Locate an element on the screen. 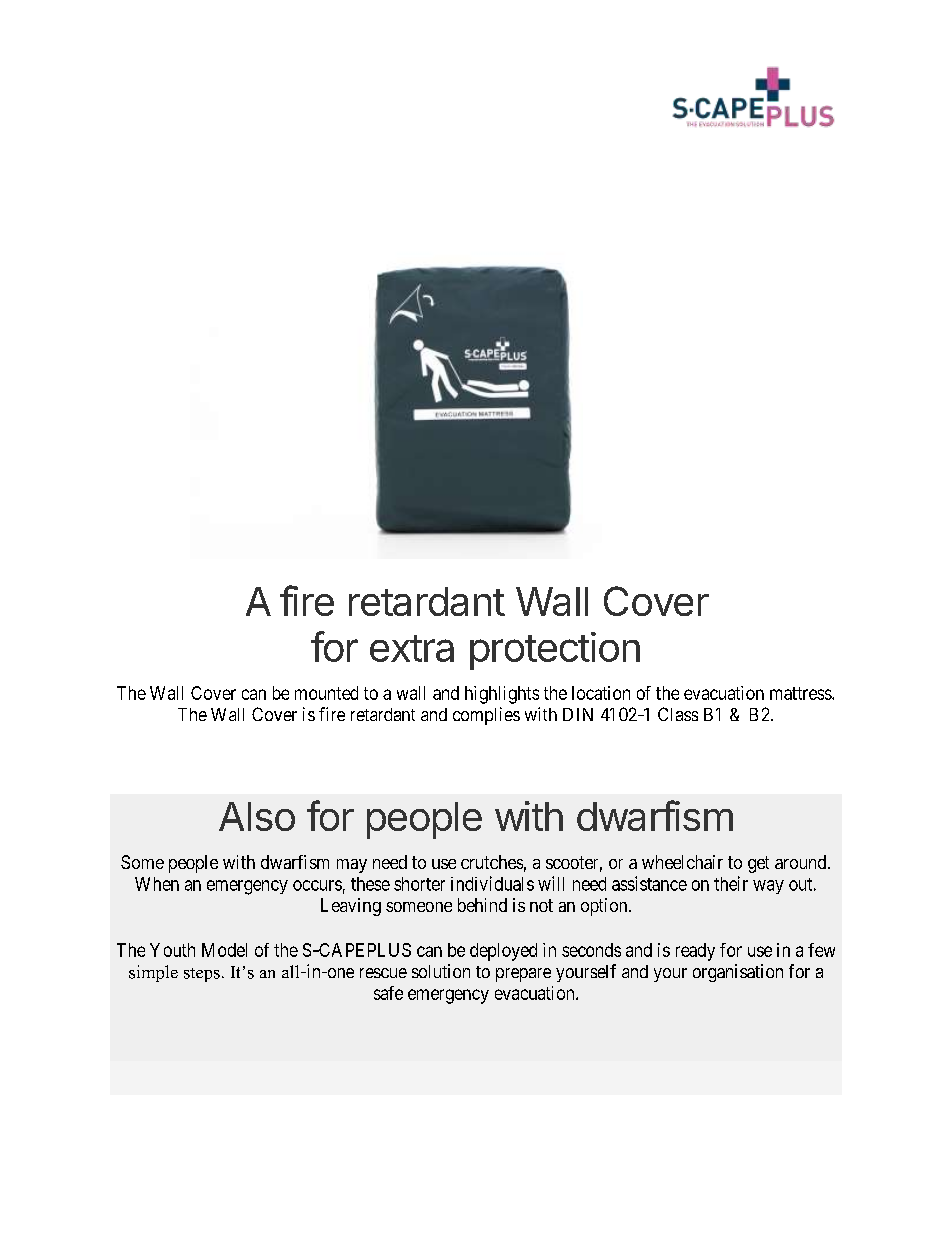 The image size is (952, 1233). individuals is located at coordinates (492, 883).
